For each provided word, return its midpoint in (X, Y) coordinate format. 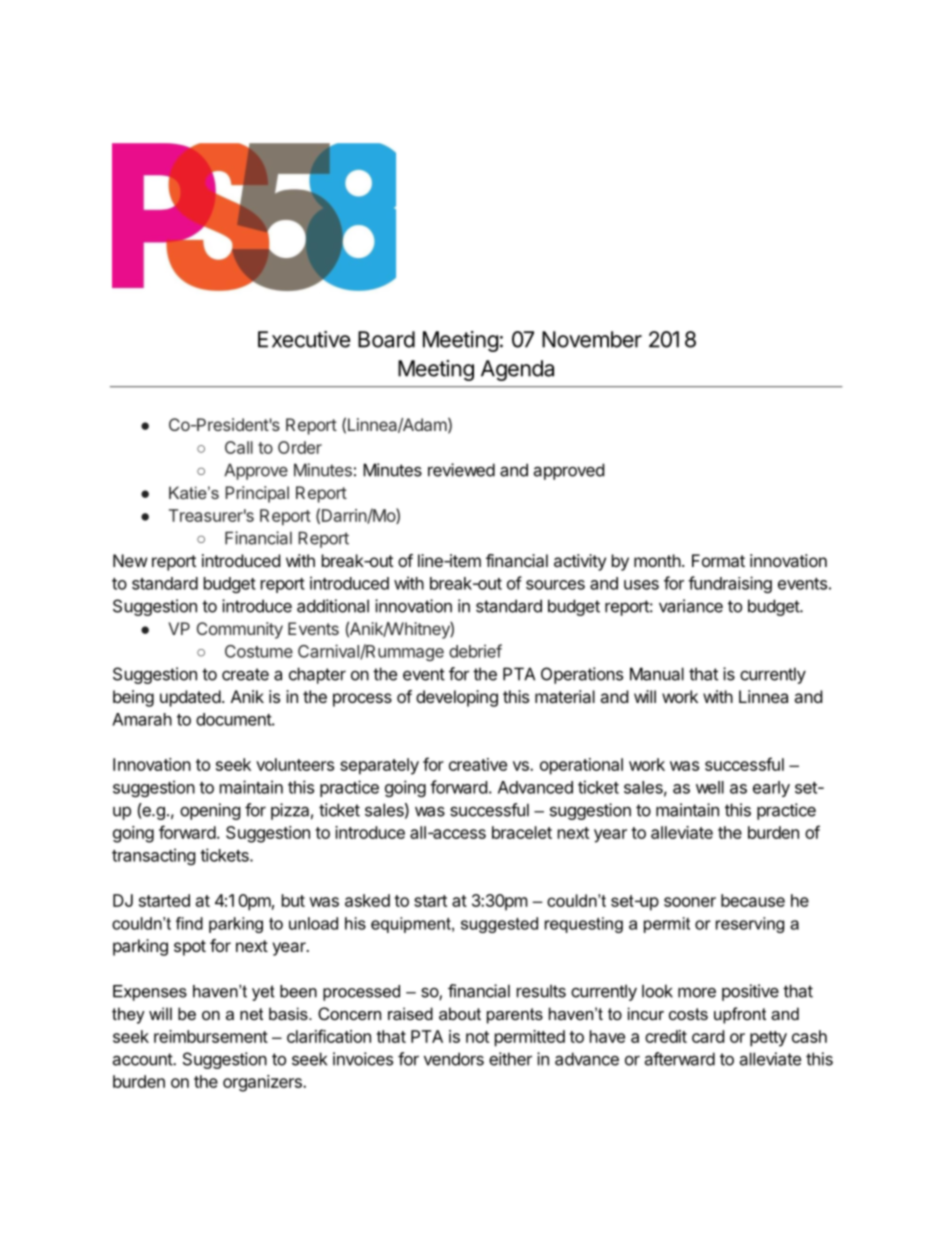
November (592, 339)
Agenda (517, 370)
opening (210, 811)
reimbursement (211, 1036)
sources (555, 585)
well (710, 787)
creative (478, 764)
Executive (304, 339)
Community (240, 630)
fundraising (730, 584)
